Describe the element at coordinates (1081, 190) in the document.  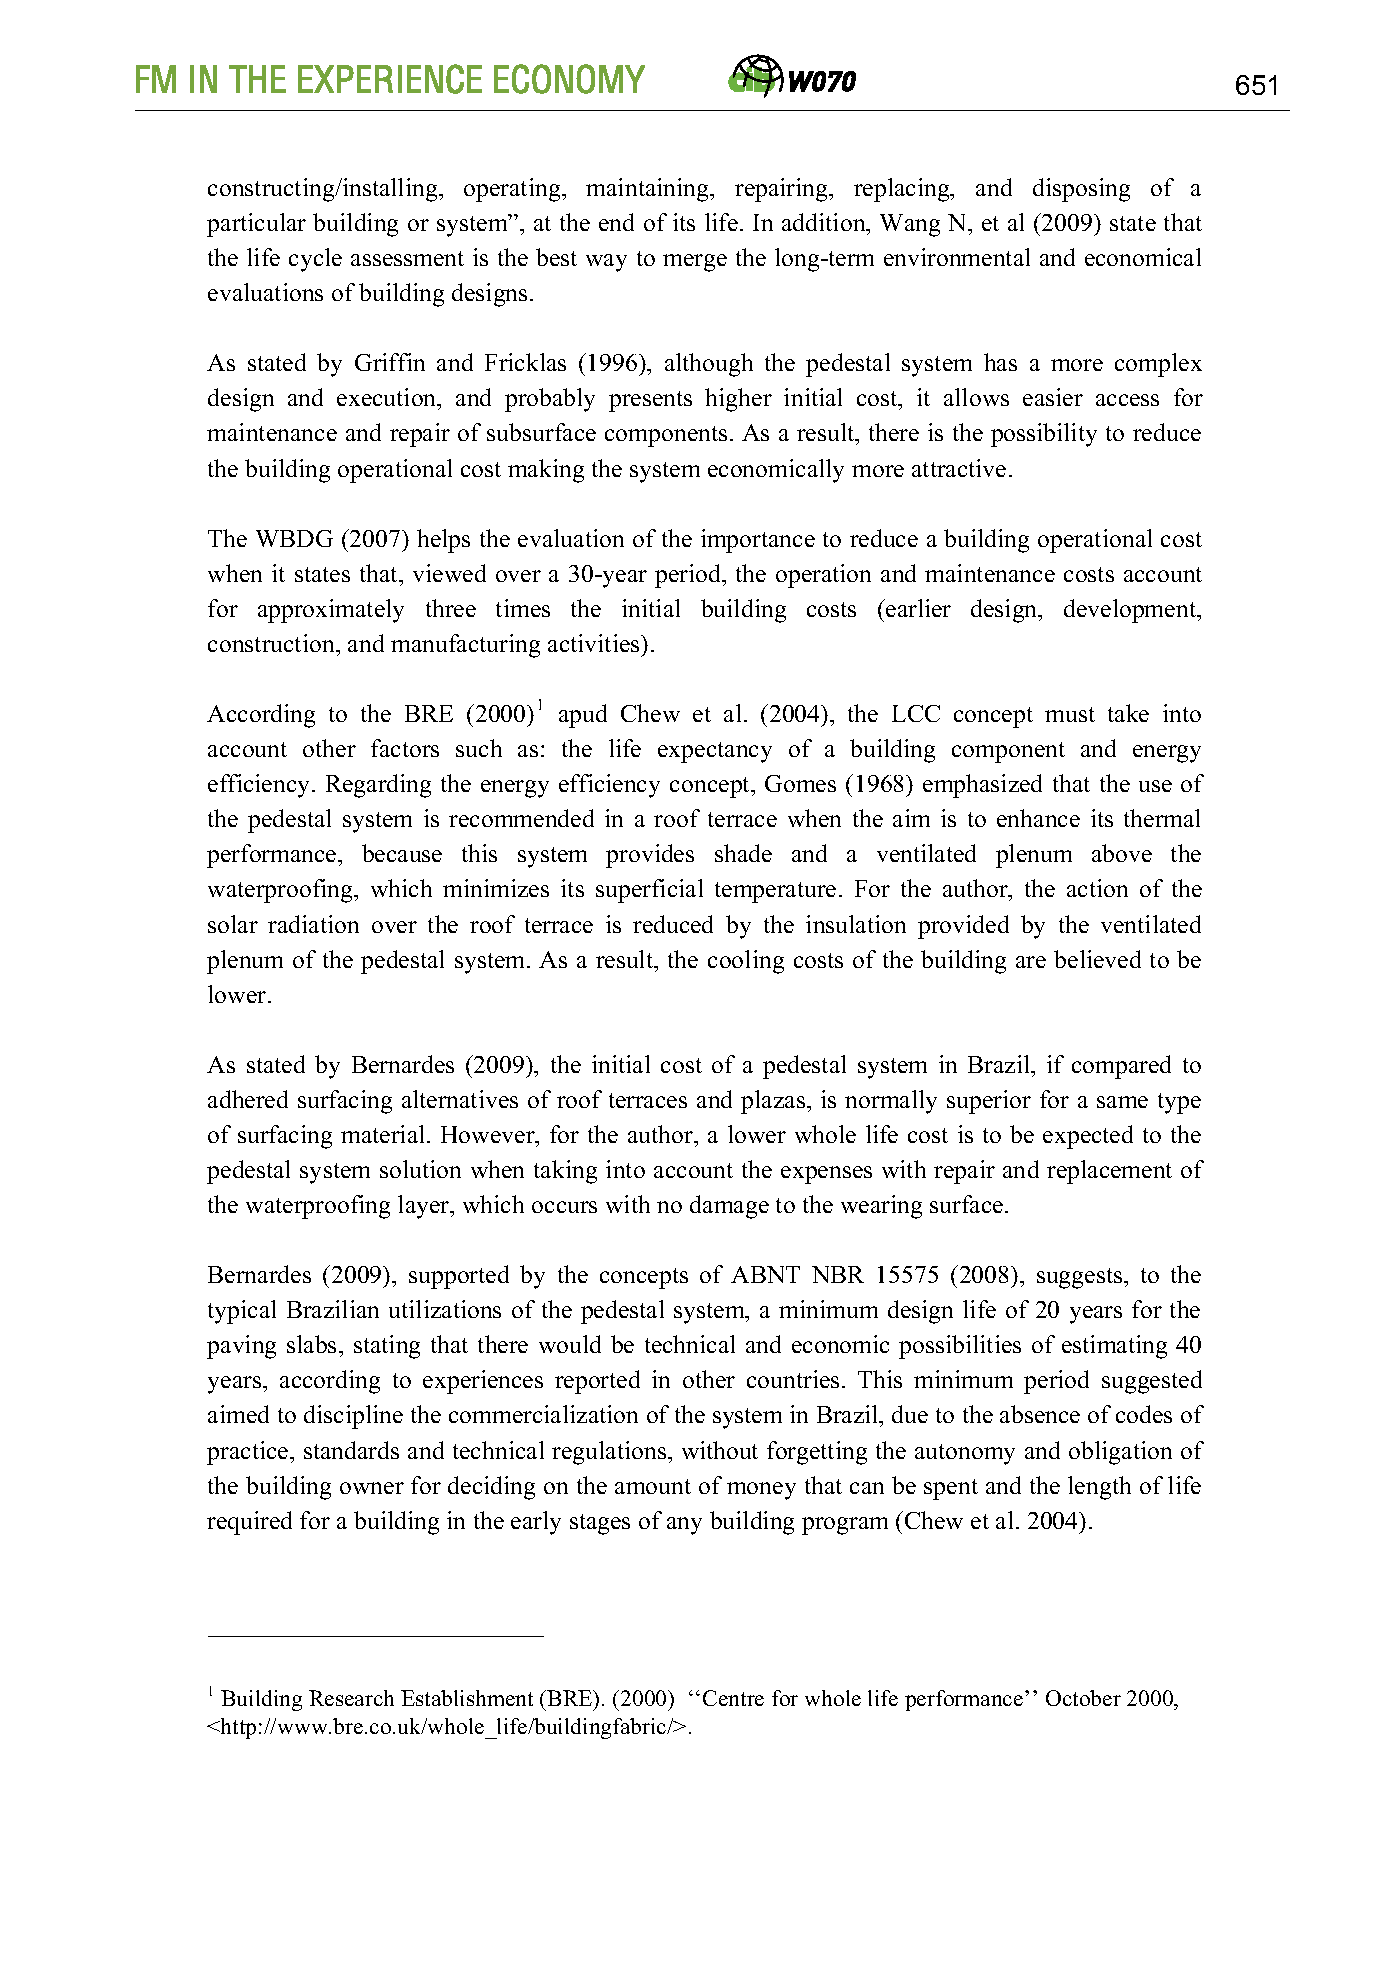
I see `disposing` at that location.
